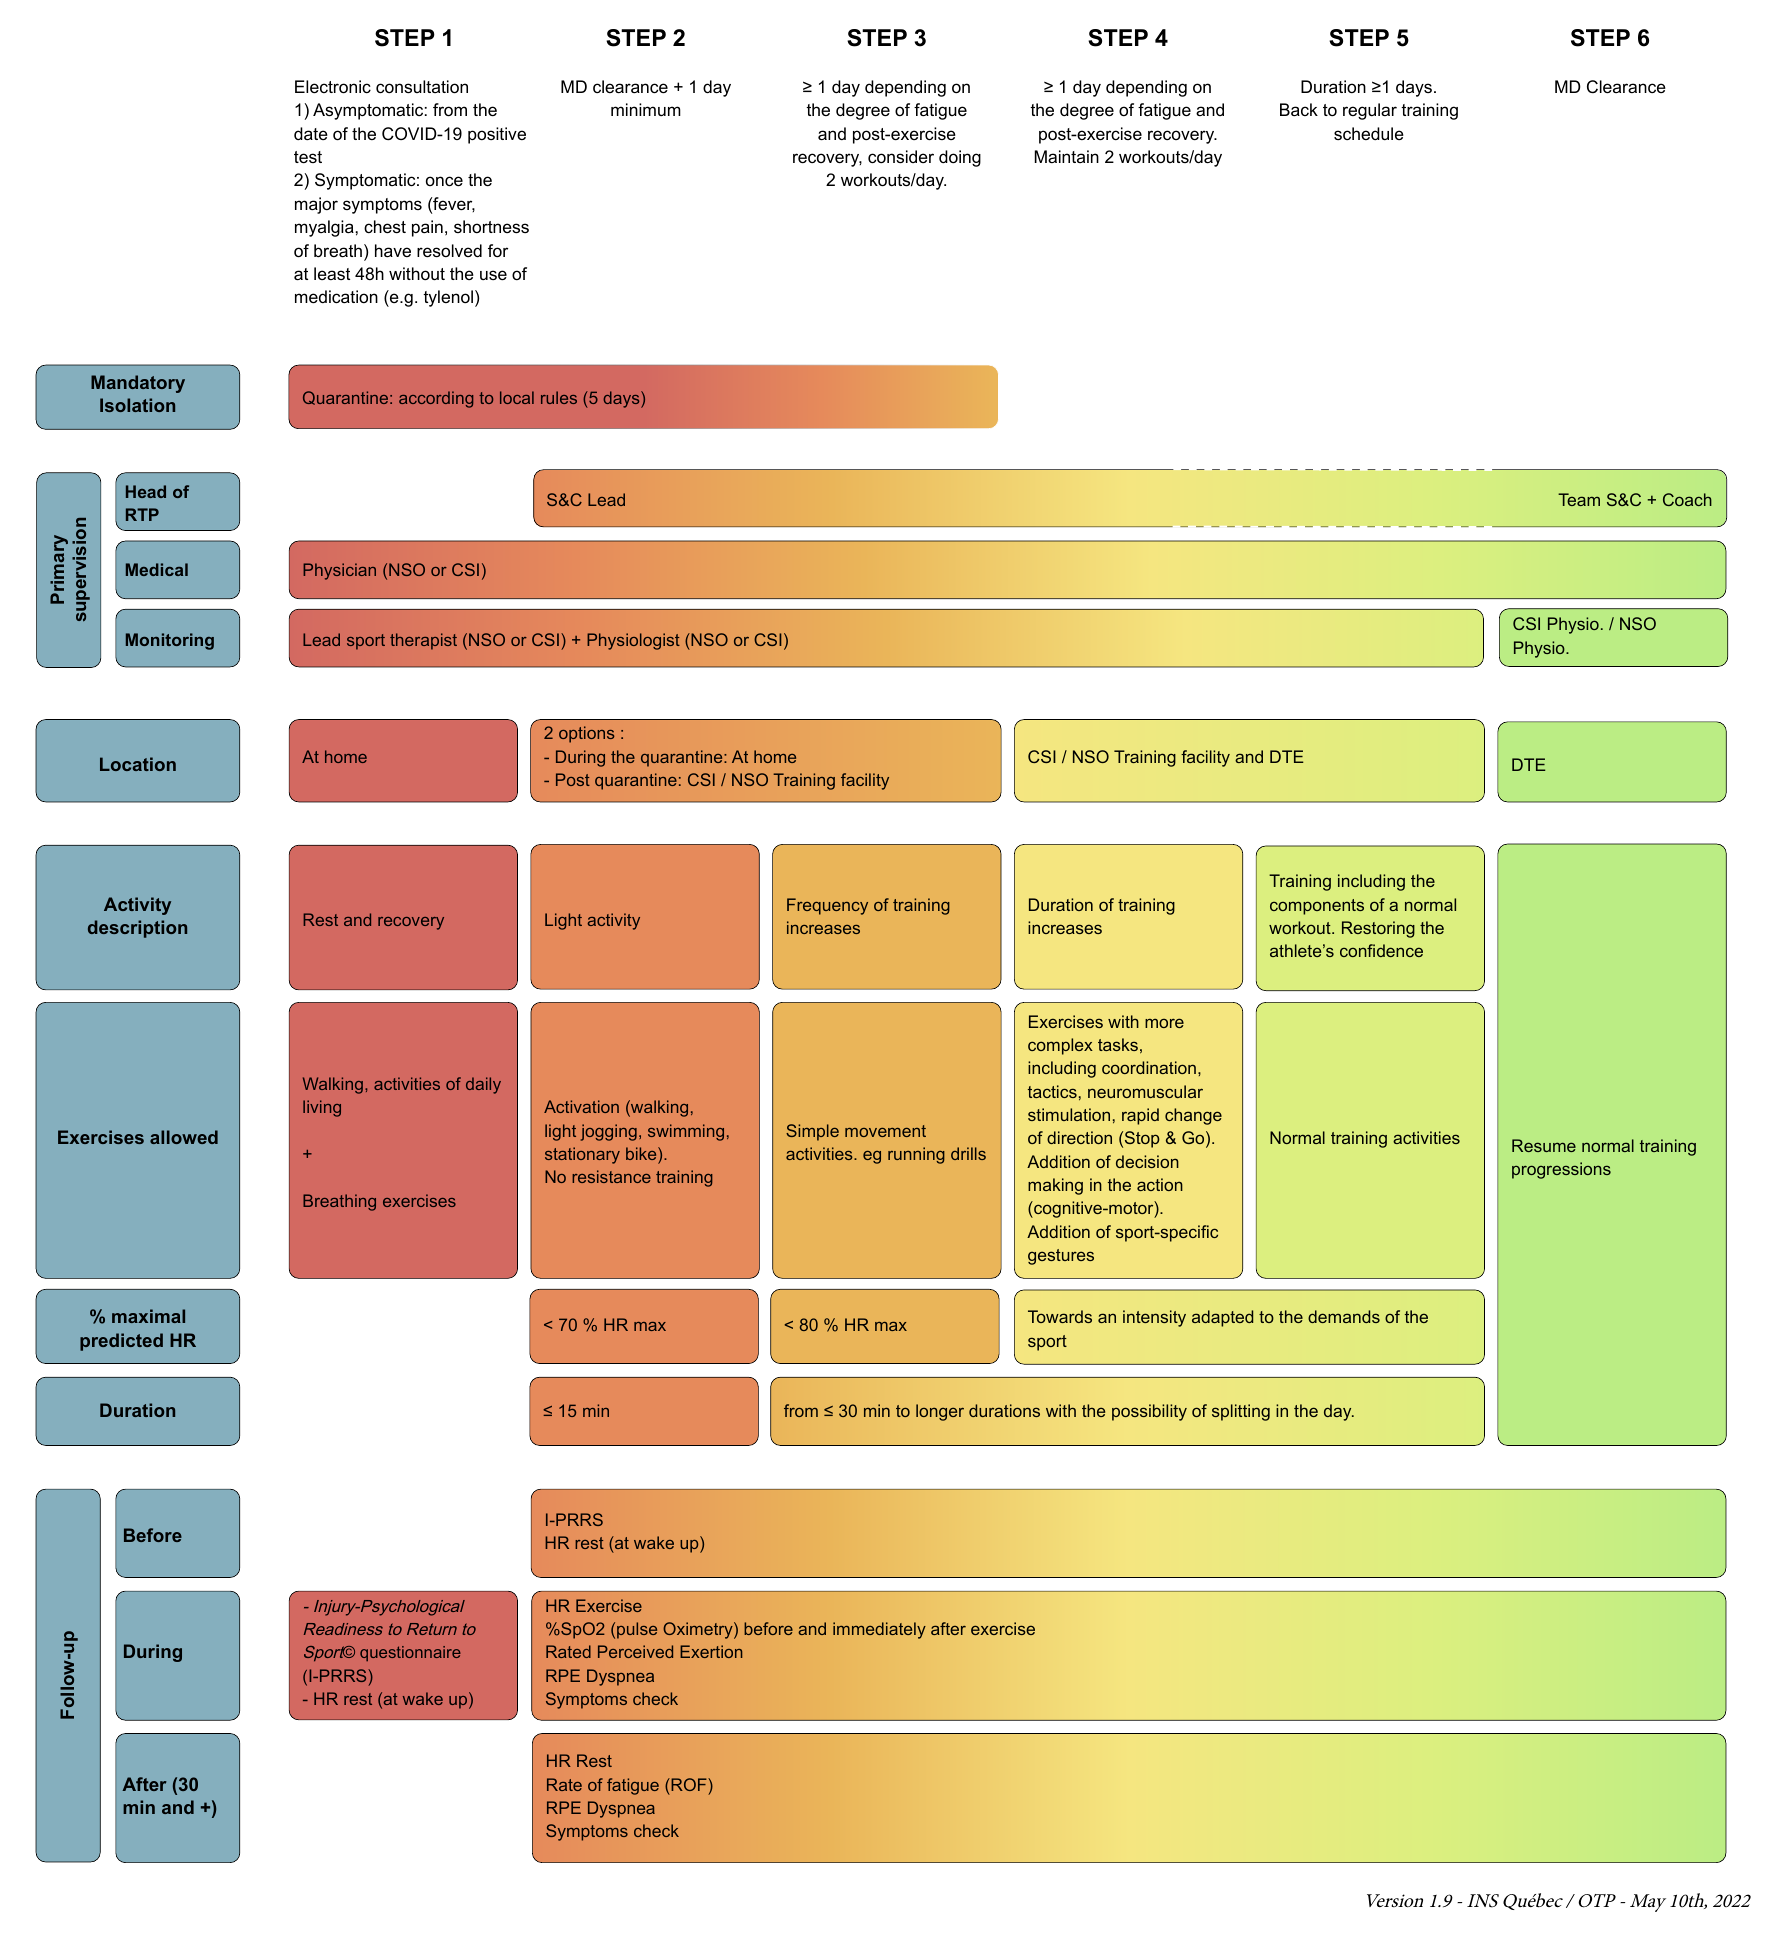 Image resolution: width=1773 pixels, height=1947 pixels. Describe the element at coordinates (148, 1316) in the screenshot. I see `maximal` at that location.
